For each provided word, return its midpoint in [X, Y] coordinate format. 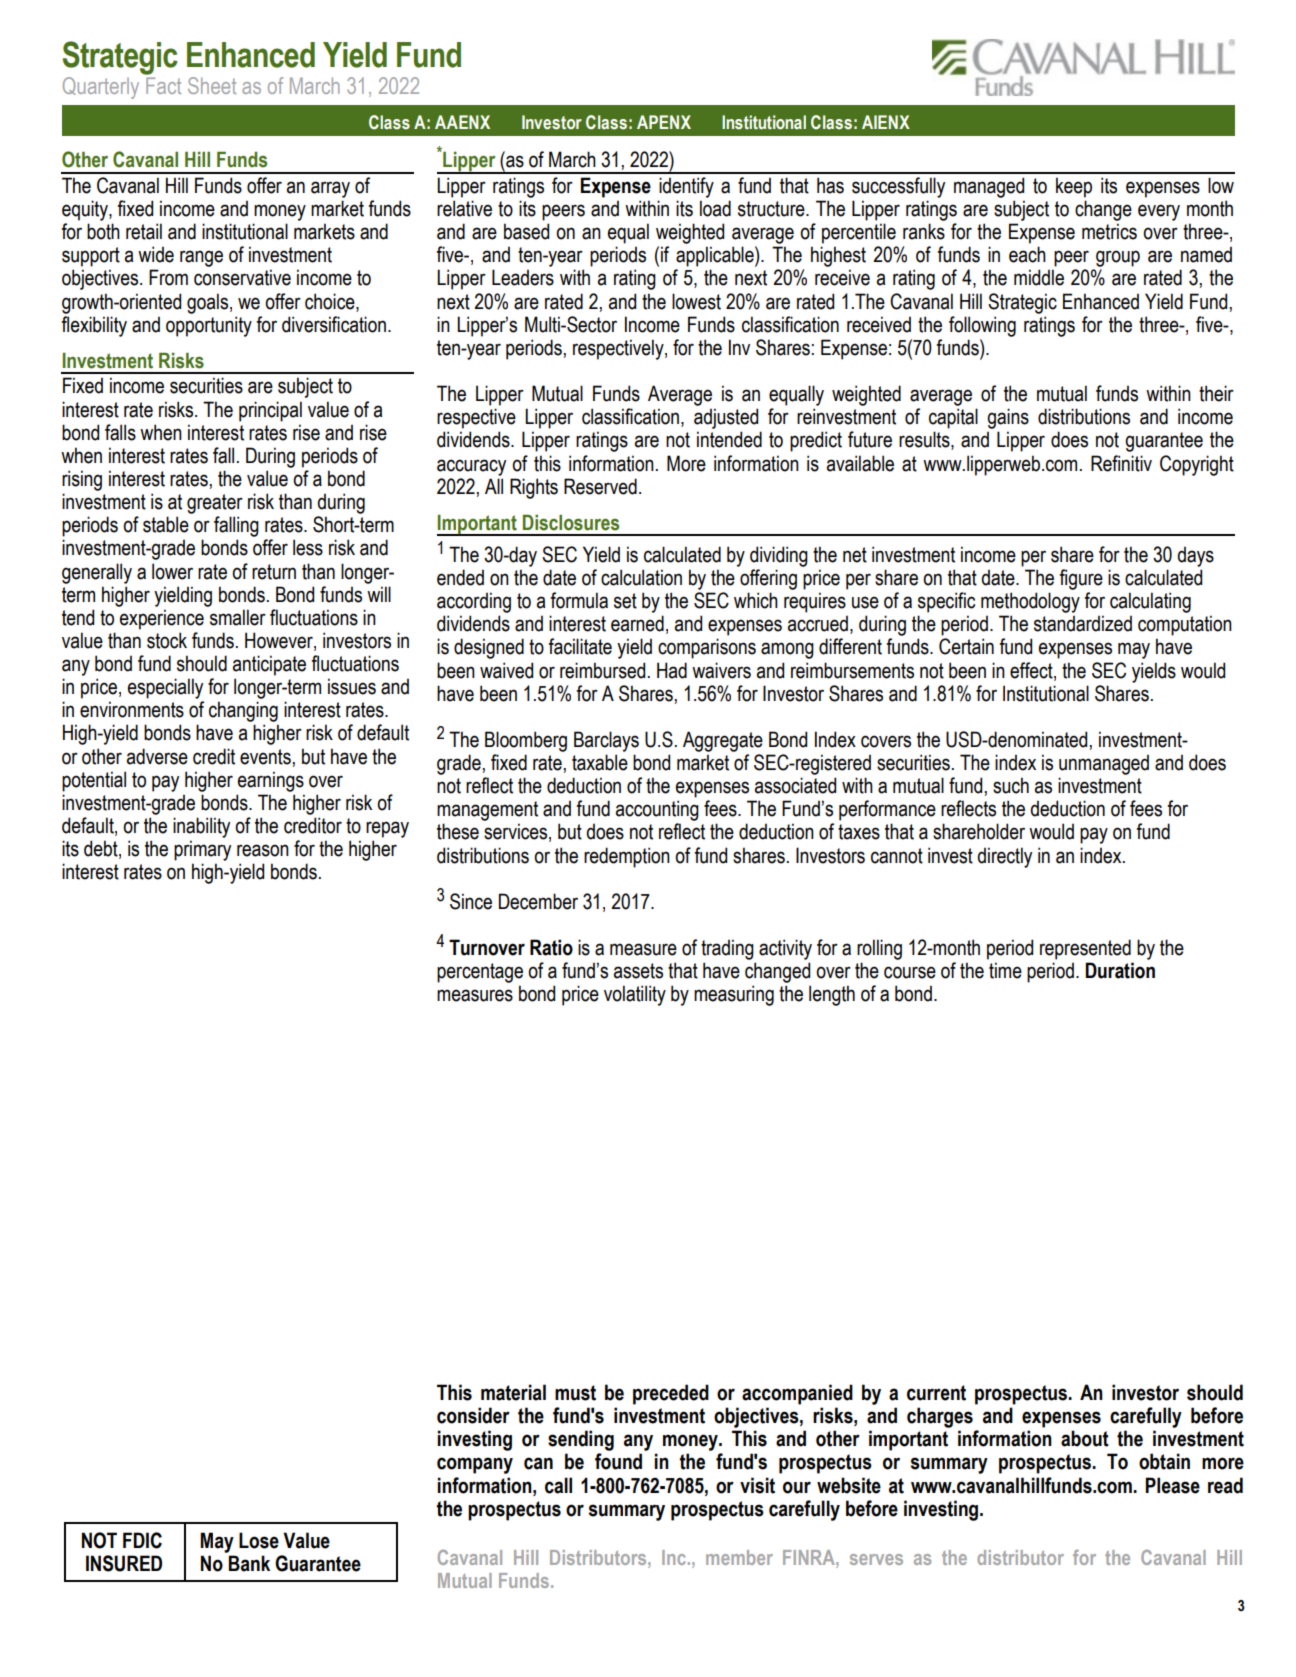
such [1011, 785]
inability [201, 827]
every [1159, 212]
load [715, 208]
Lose [259, 1540]
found [618, 1461]
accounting [657, 810]
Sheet [212, 85]
